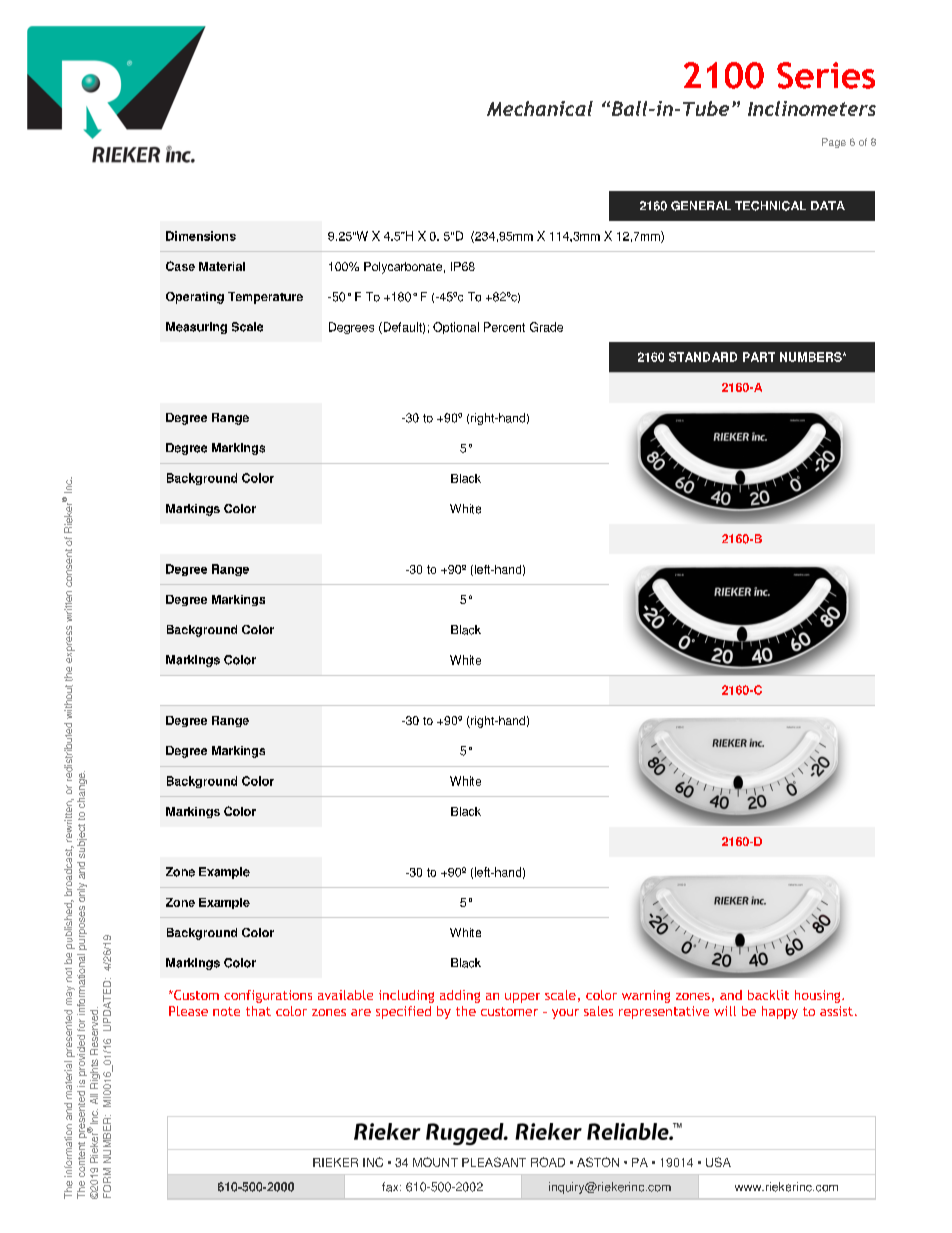 Image resolution: width=952 pixels, height=1233 pixels. I want to click on Mechanical, so click(540, 108).
